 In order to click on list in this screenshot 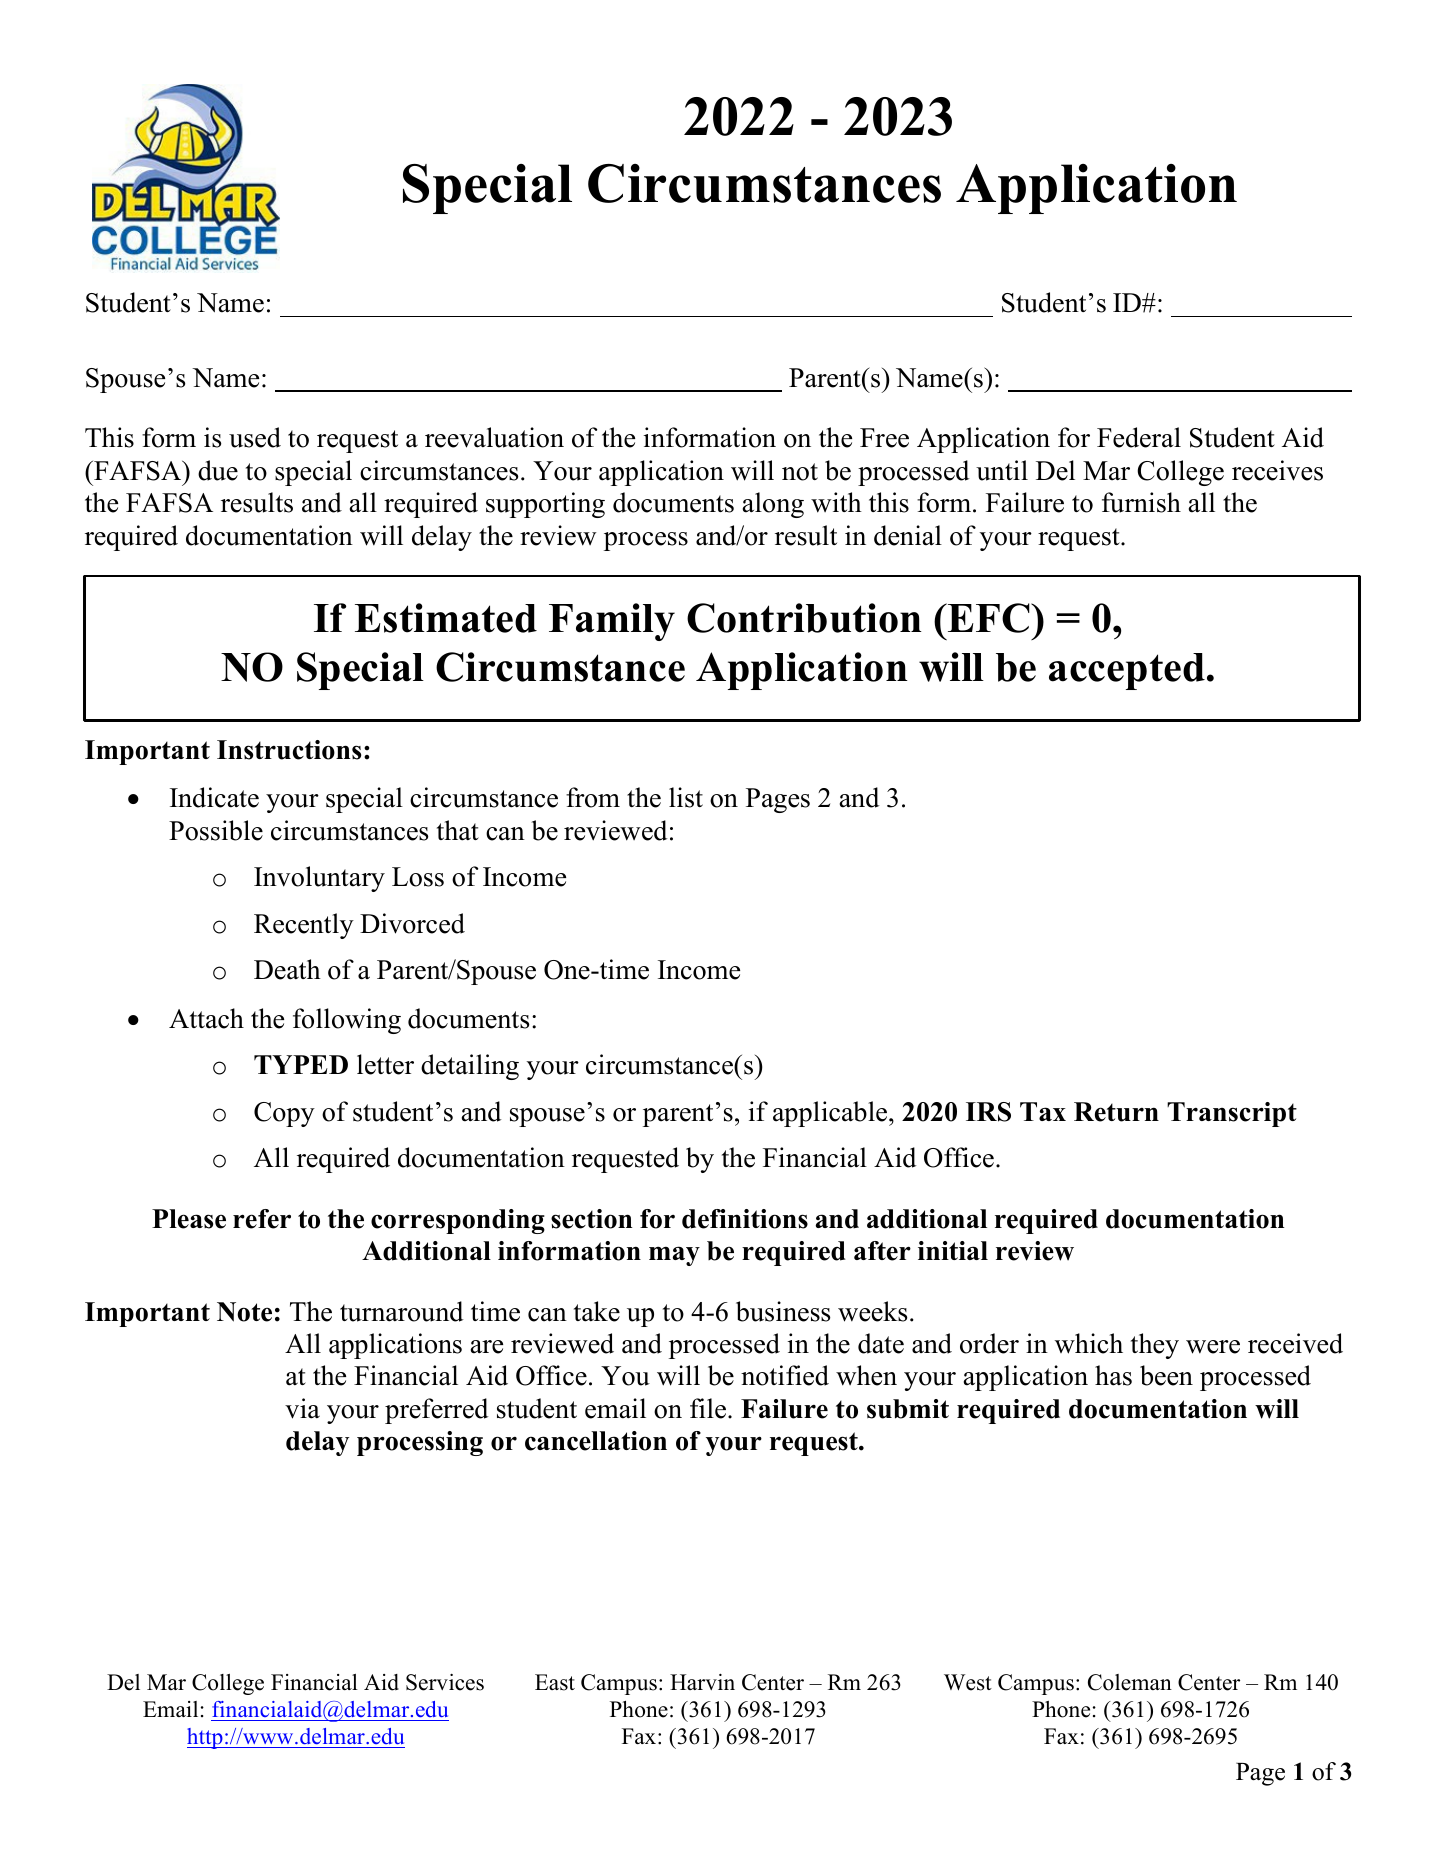, I will do `click(686, 797)`.
